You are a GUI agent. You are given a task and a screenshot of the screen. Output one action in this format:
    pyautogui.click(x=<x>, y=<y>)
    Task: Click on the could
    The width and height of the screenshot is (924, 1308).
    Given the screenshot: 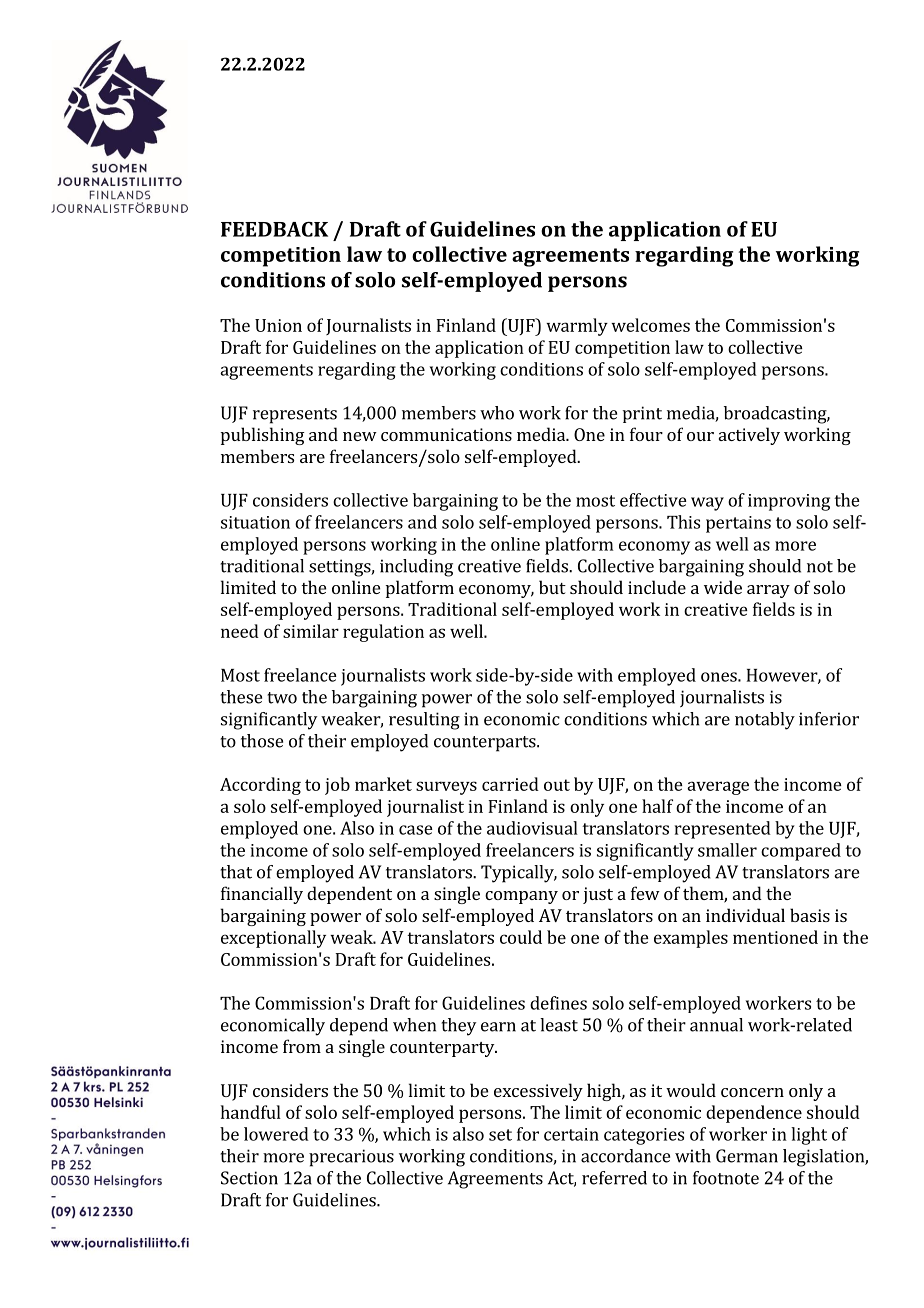 What is the action you would take?
    pyautogui.click(x=521, y=937)
